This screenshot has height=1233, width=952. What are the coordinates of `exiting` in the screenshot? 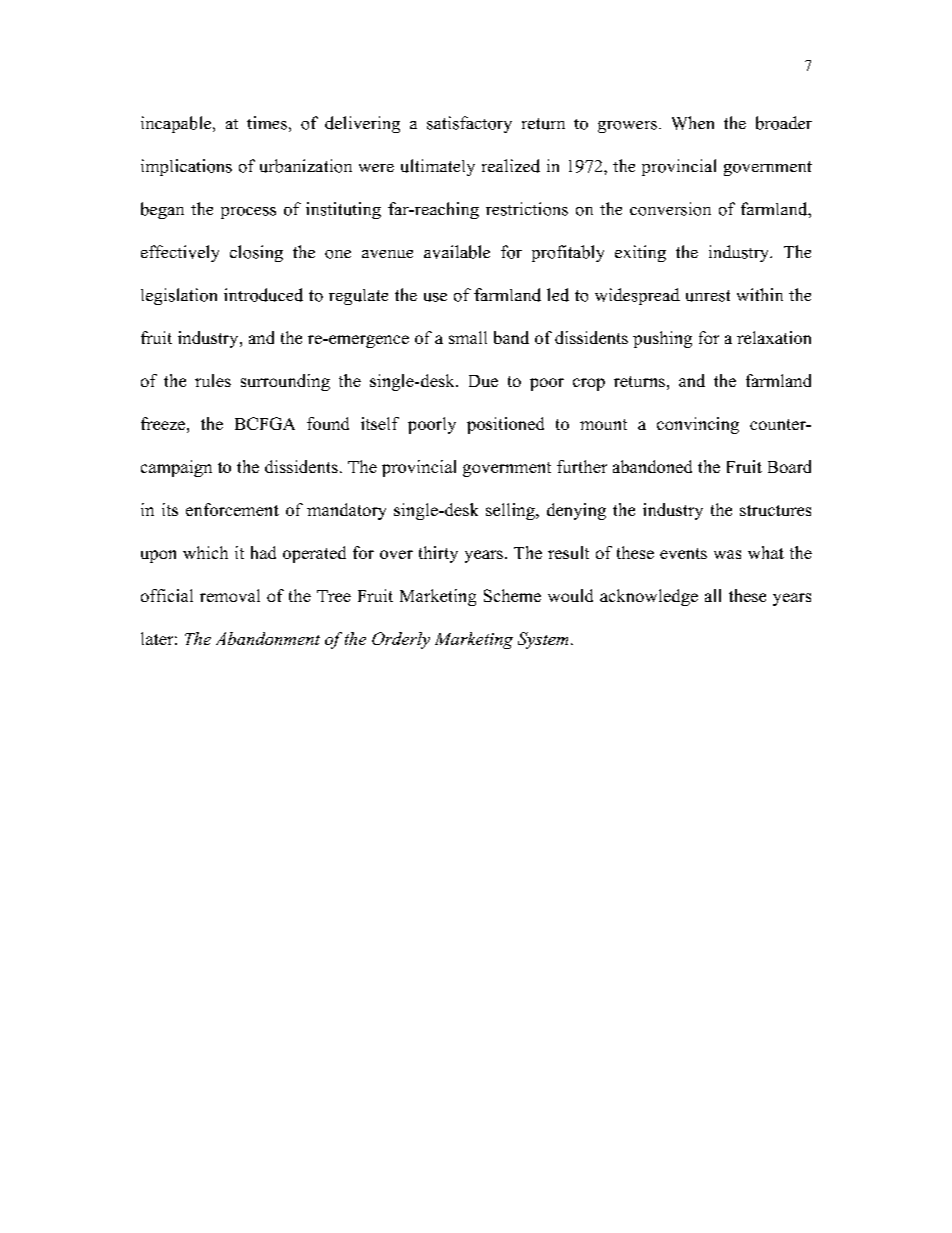 It's located at (640, 253).
